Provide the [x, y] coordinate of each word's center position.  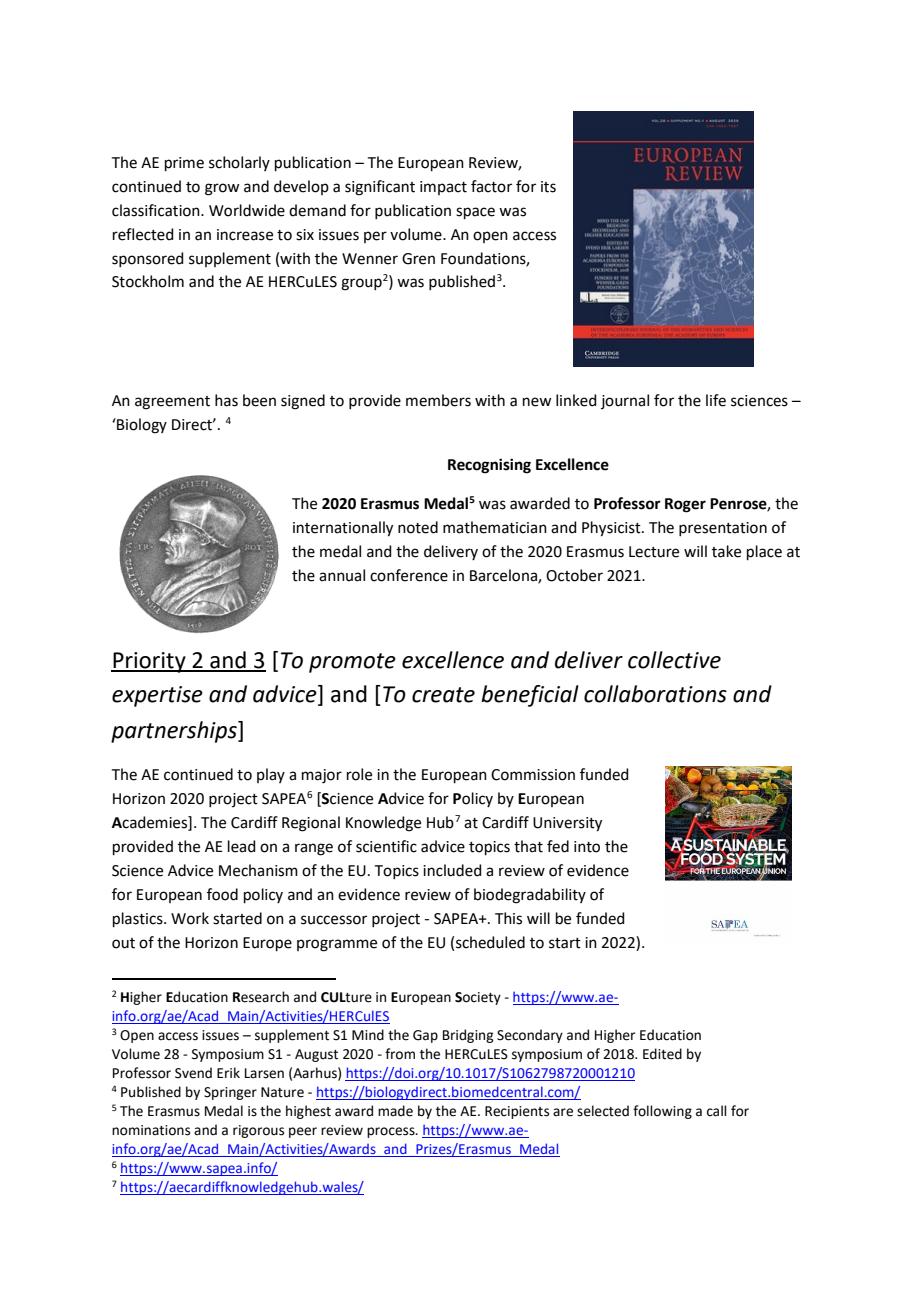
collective [674, 660]
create [443, 695]
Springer [230, 1093]
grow [222, 189]
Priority [149, 662]
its [548, 187]
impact [443, 188]
